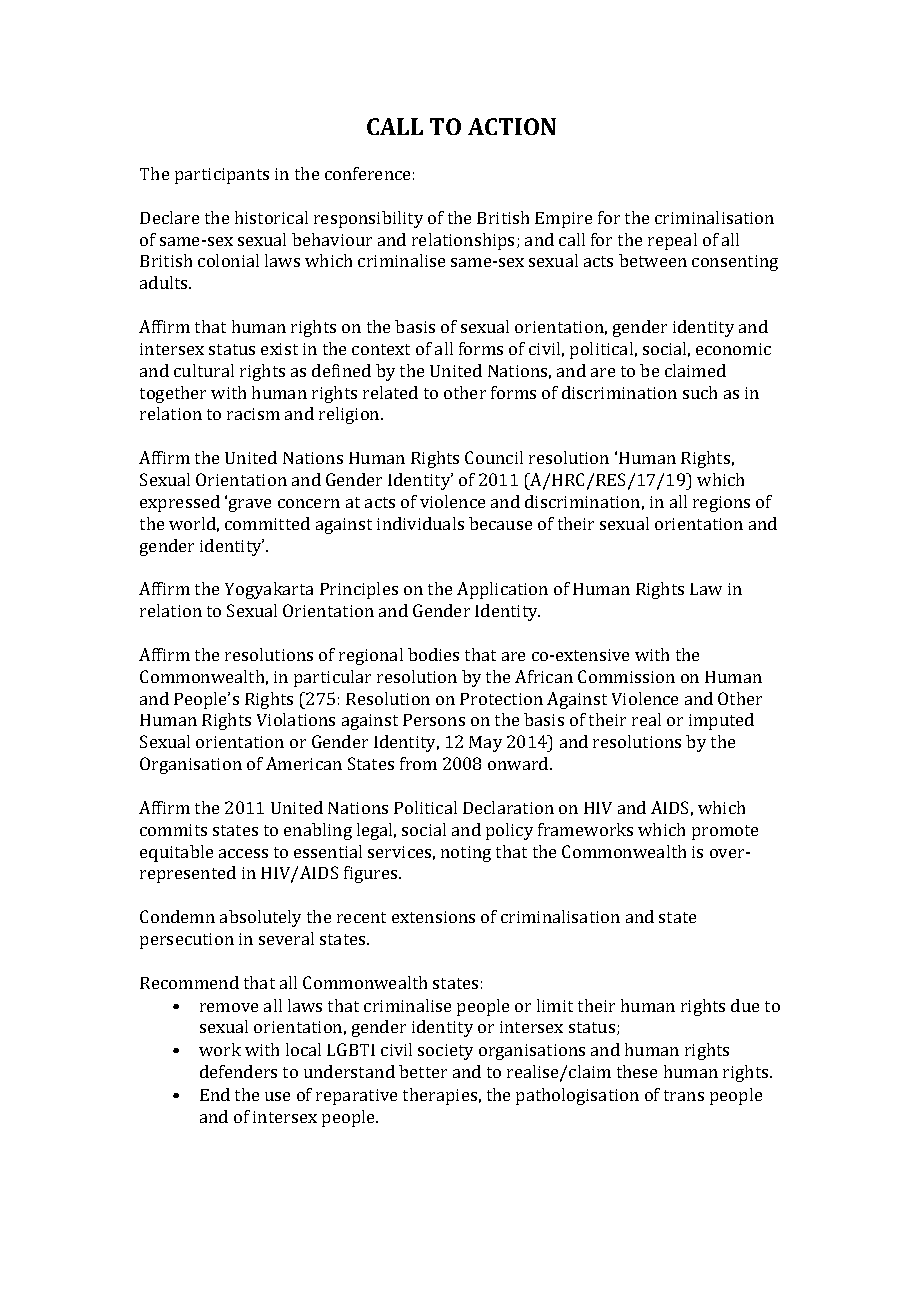 This screenshot has width=924, height=1308. Describe the element at coordinates (672, 241) in the screenshot. I see `repeal` at that location.
